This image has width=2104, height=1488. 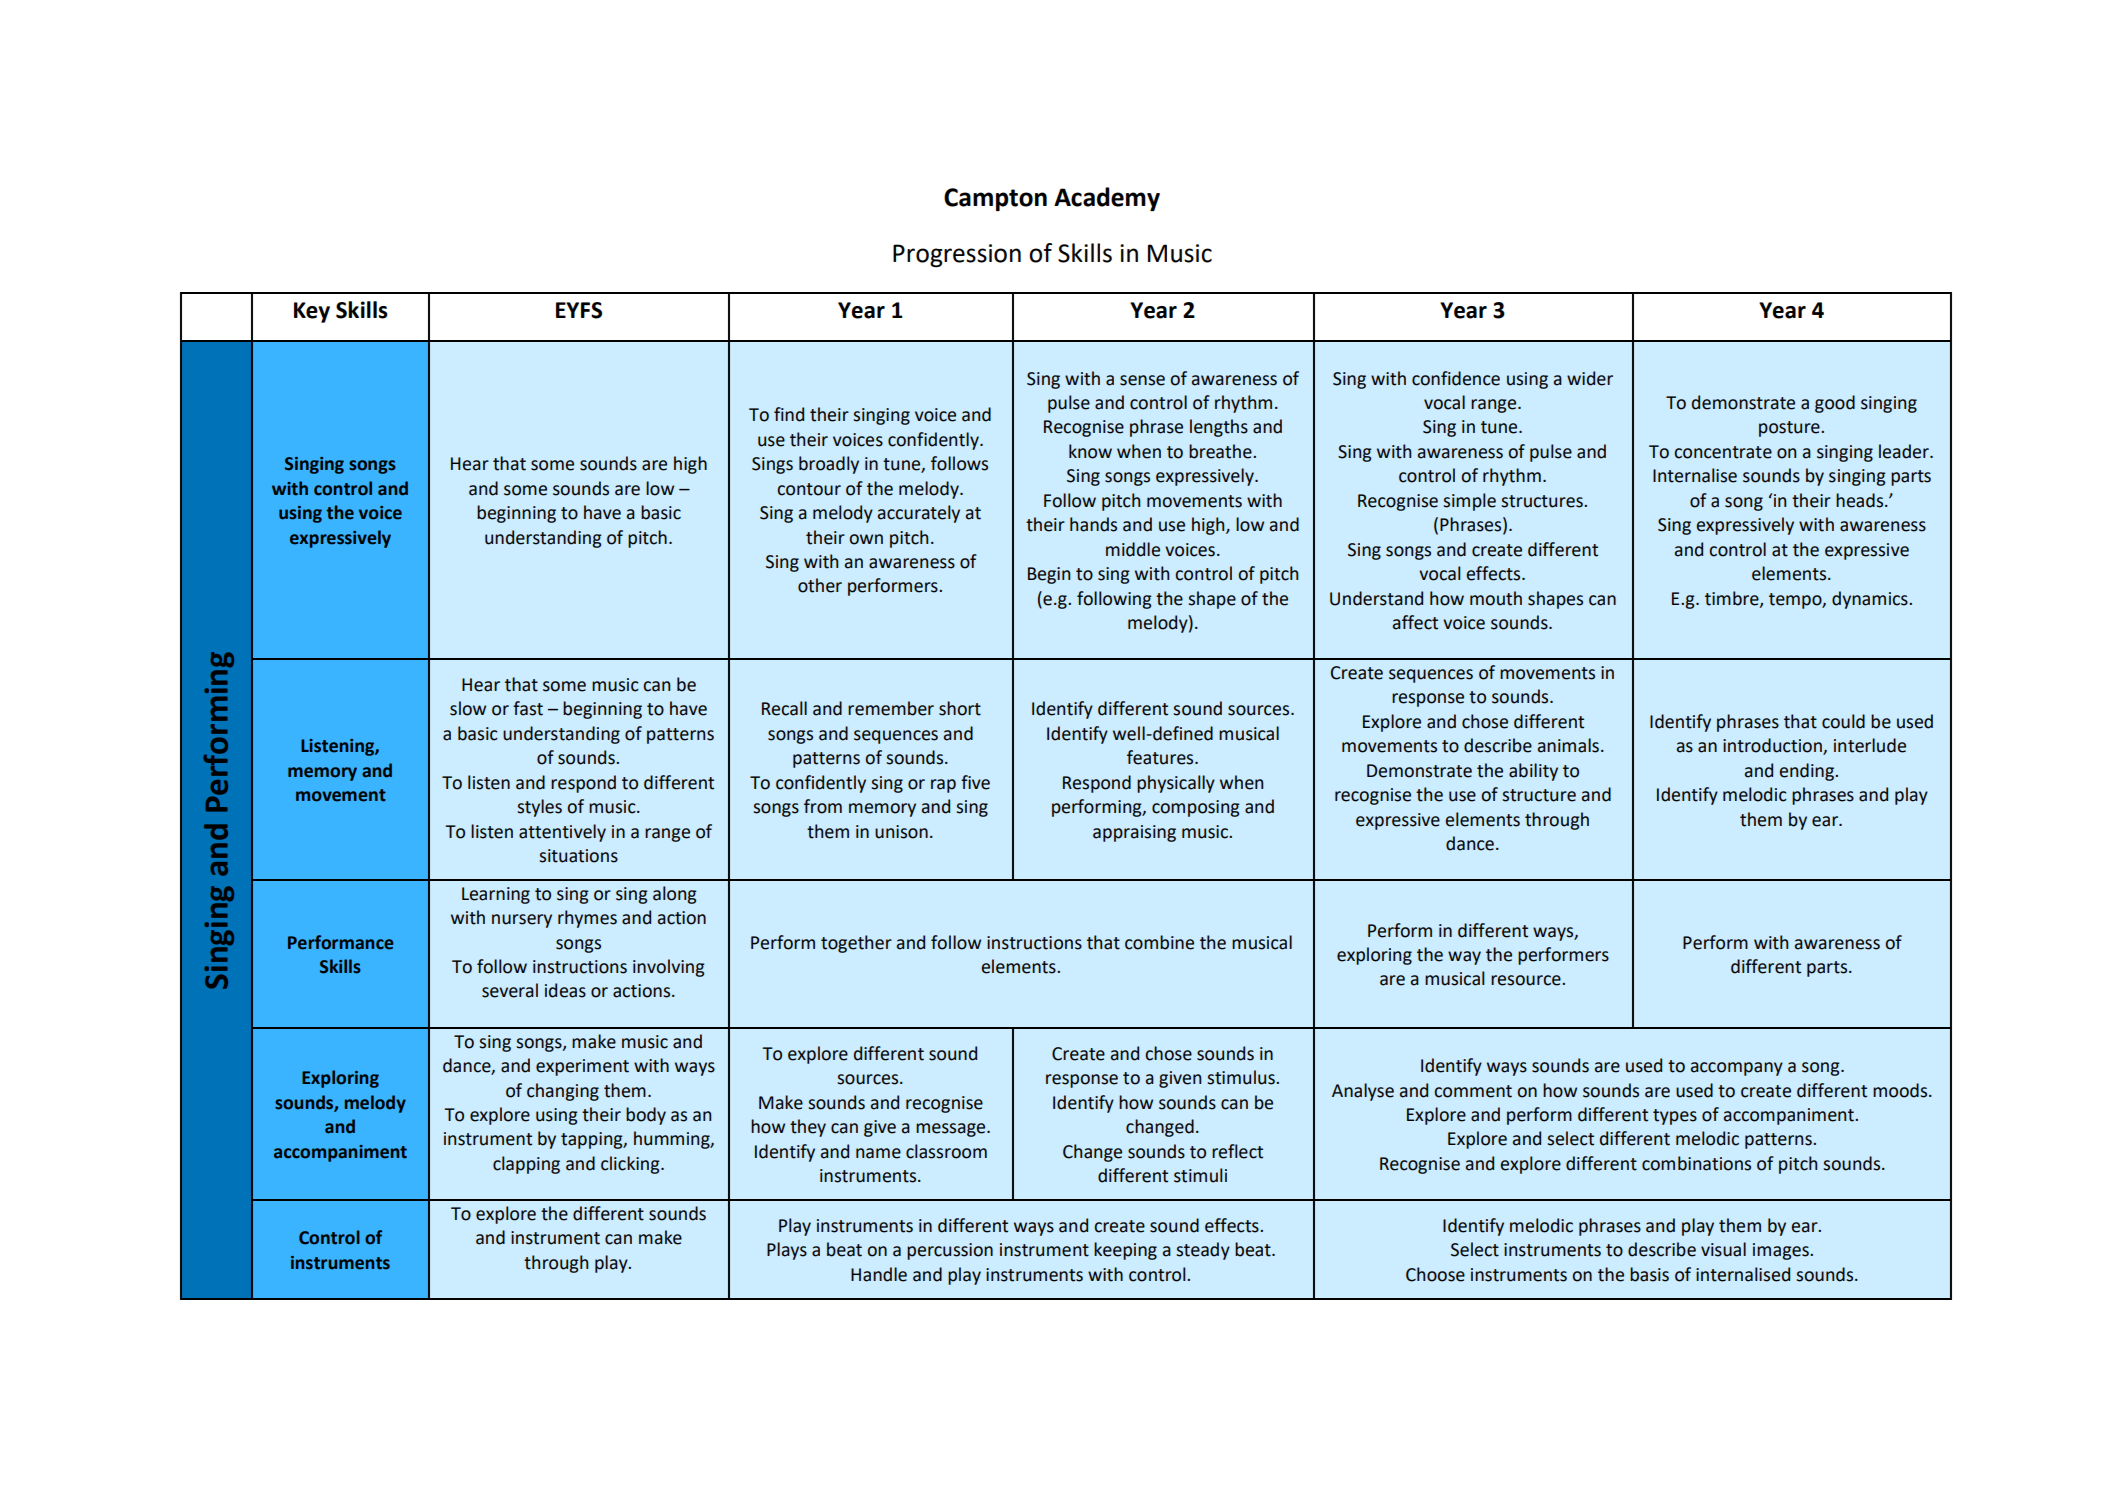 What do you see at coordinates (1590, 378) in the image?
I see `wider` at bounding box center [1590, 378].
